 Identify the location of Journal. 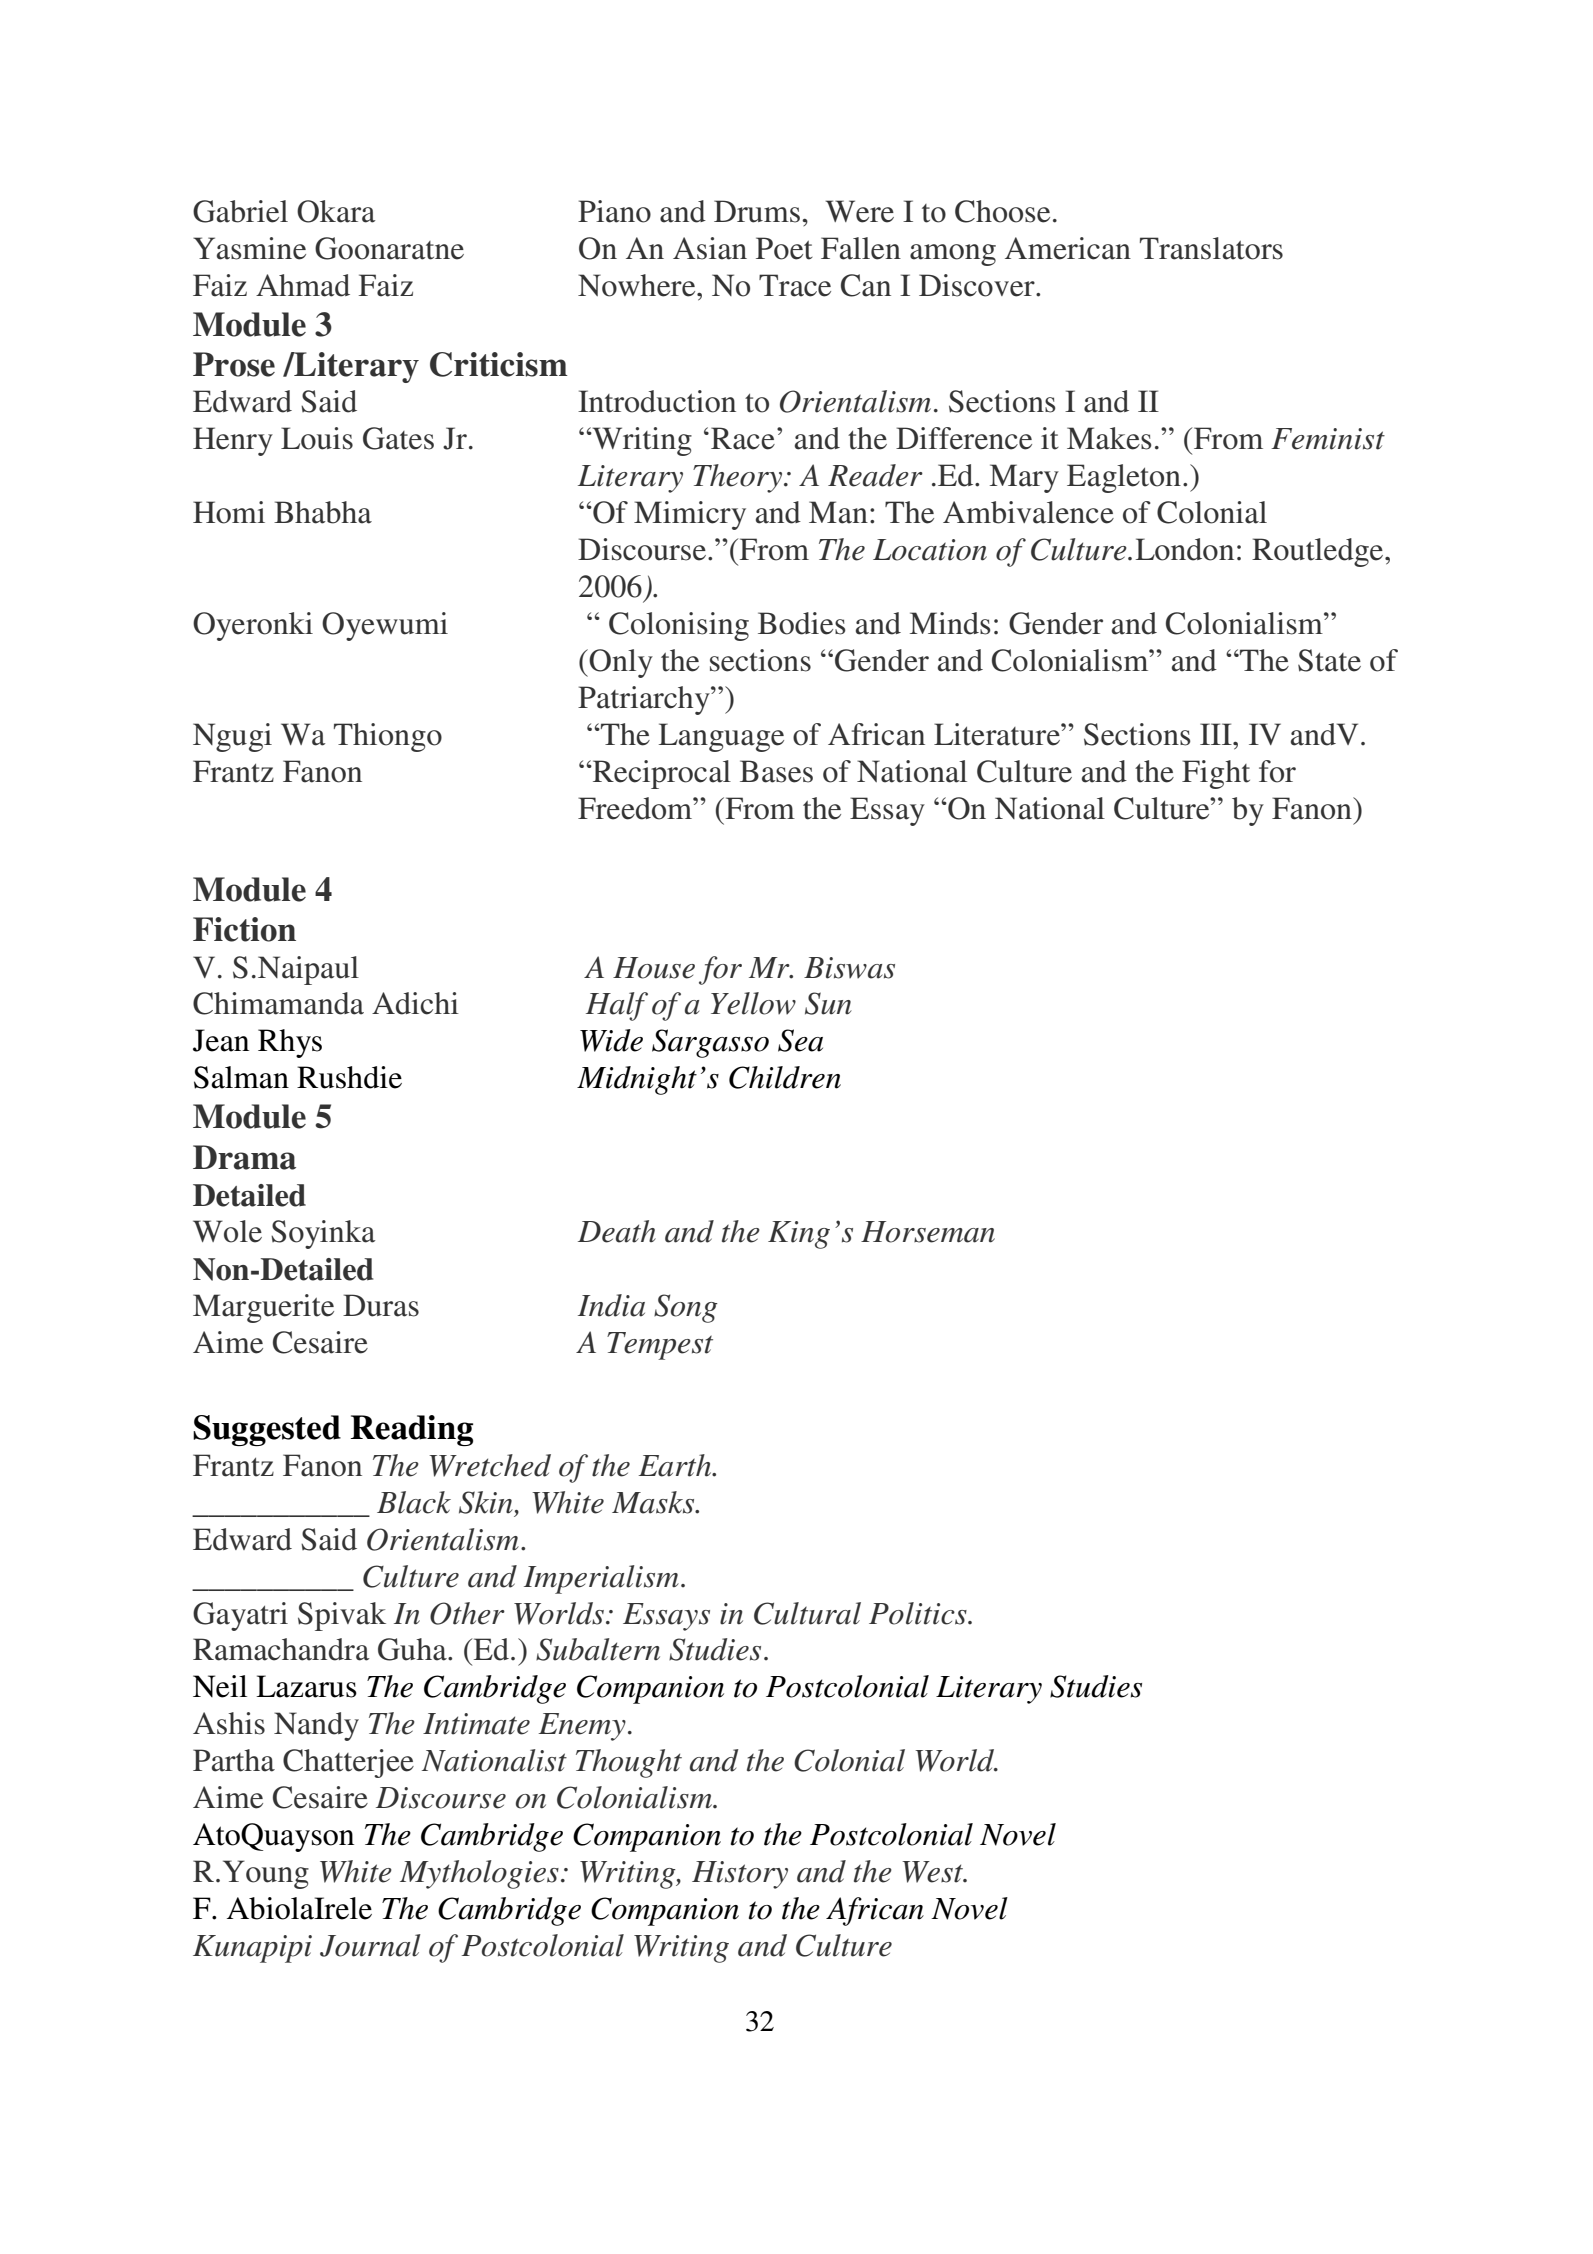
(370, 1945).
